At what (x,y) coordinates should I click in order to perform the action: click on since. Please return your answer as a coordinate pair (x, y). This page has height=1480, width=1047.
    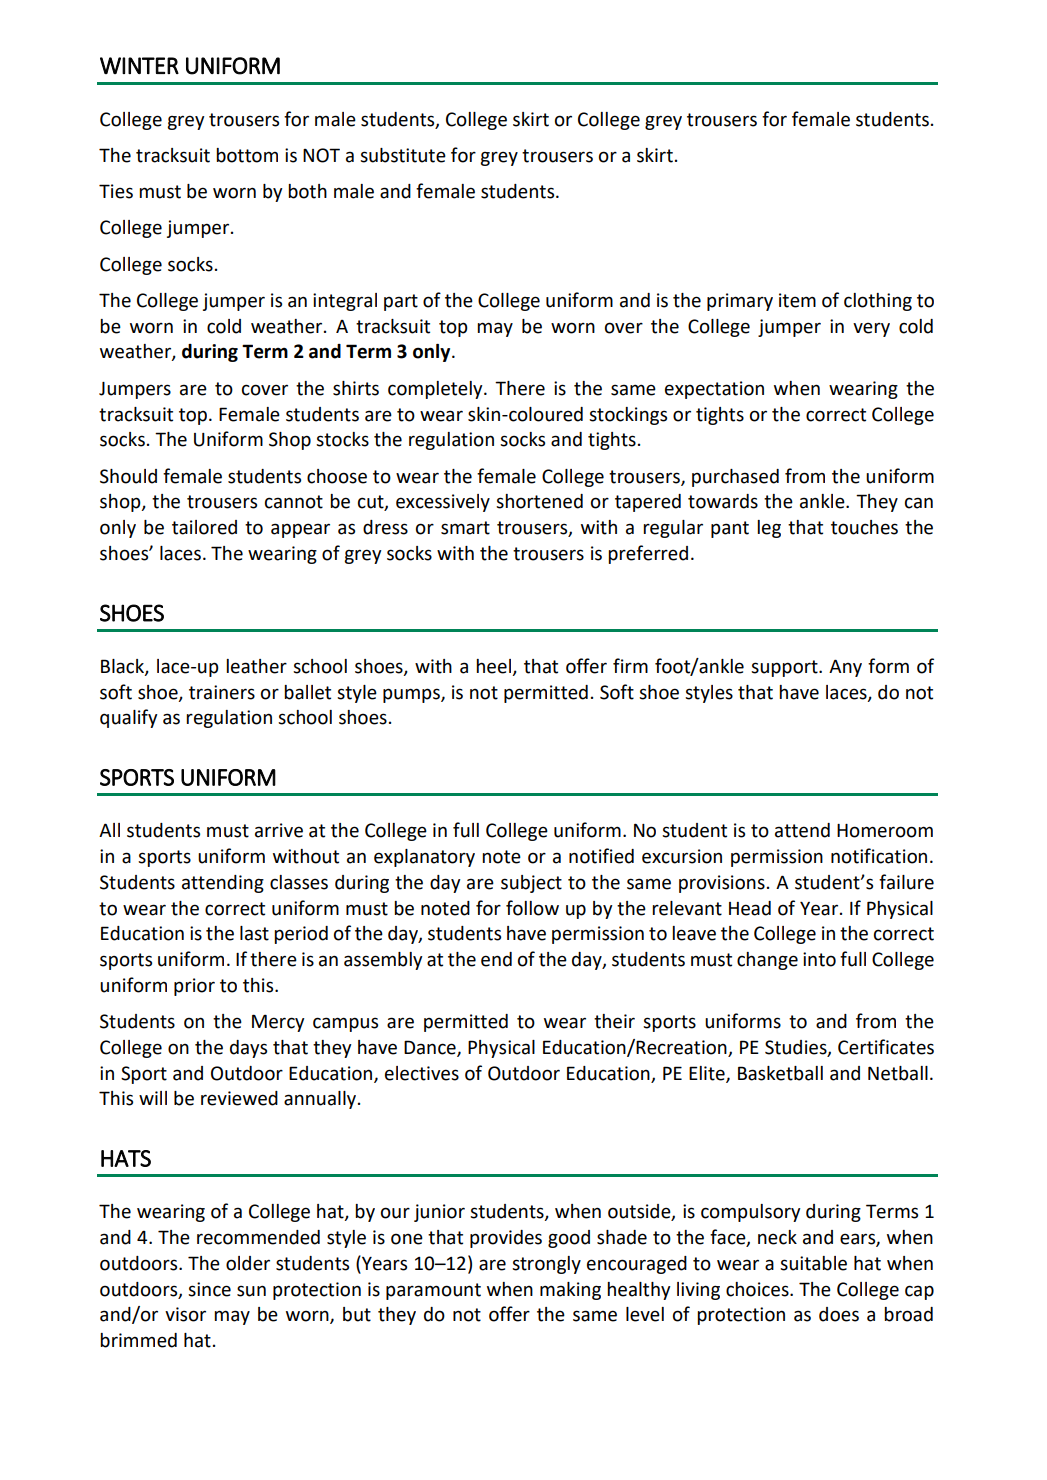
    Looking at the image, I should click on (209, 1289).
